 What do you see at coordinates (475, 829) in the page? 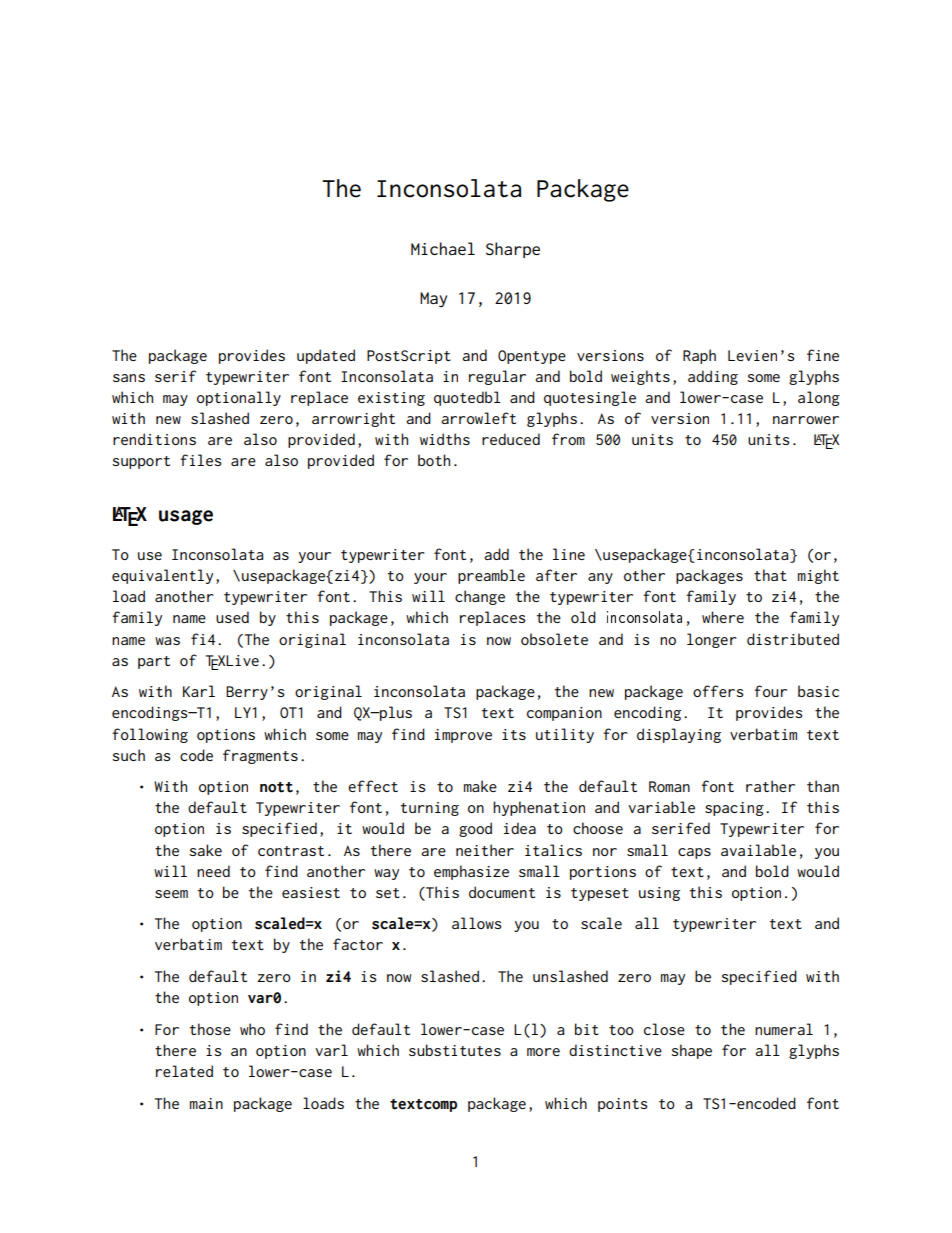
I see `good` at bounding box center [475, 829].
